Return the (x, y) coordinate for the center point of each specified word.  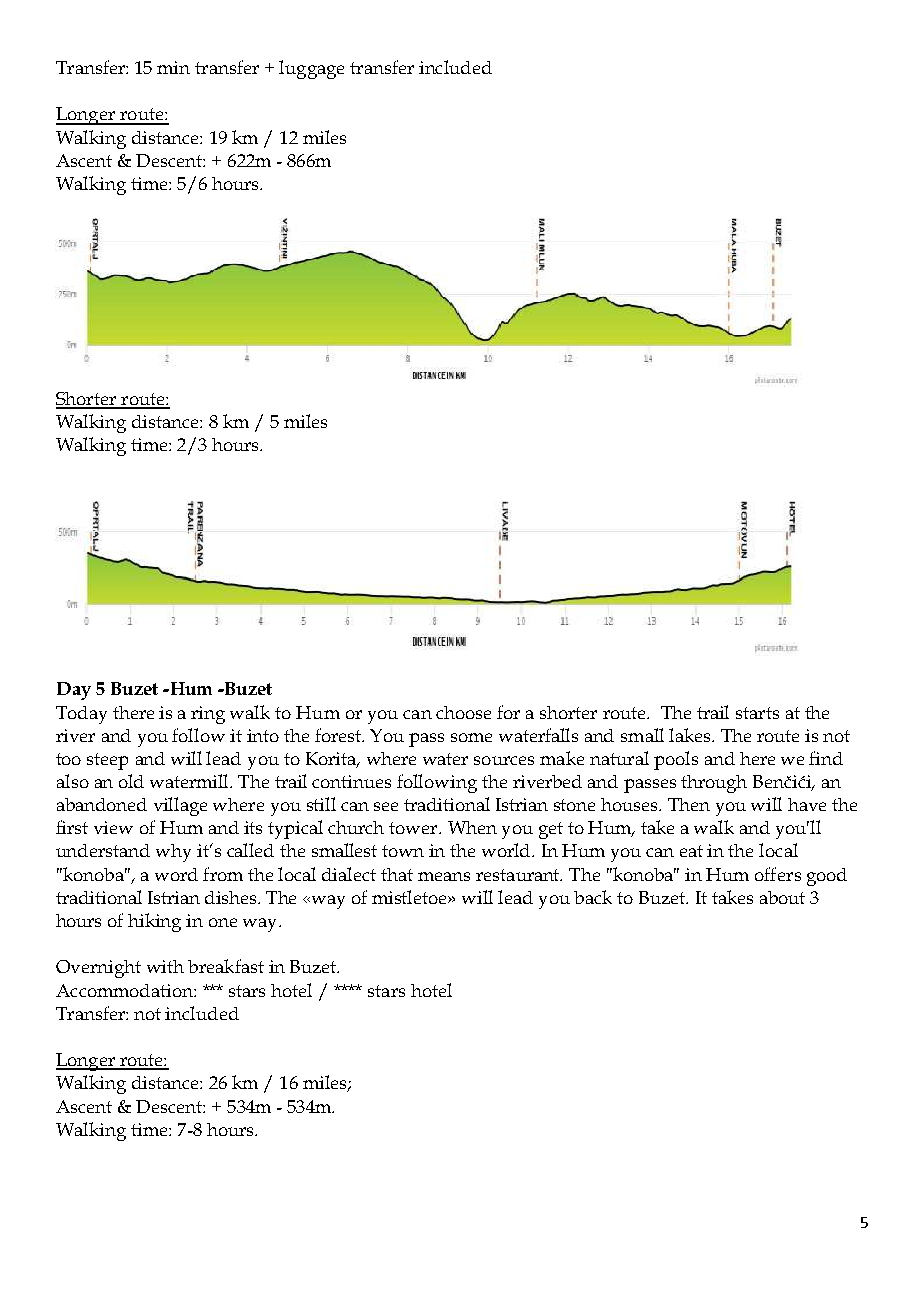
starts (757, 713)
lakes (691, 735)
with (165, 966)
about (782, 897)
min (173, 67)
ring (208, 715)
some (471, 737)
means (444, 876)
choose (463, 712)
